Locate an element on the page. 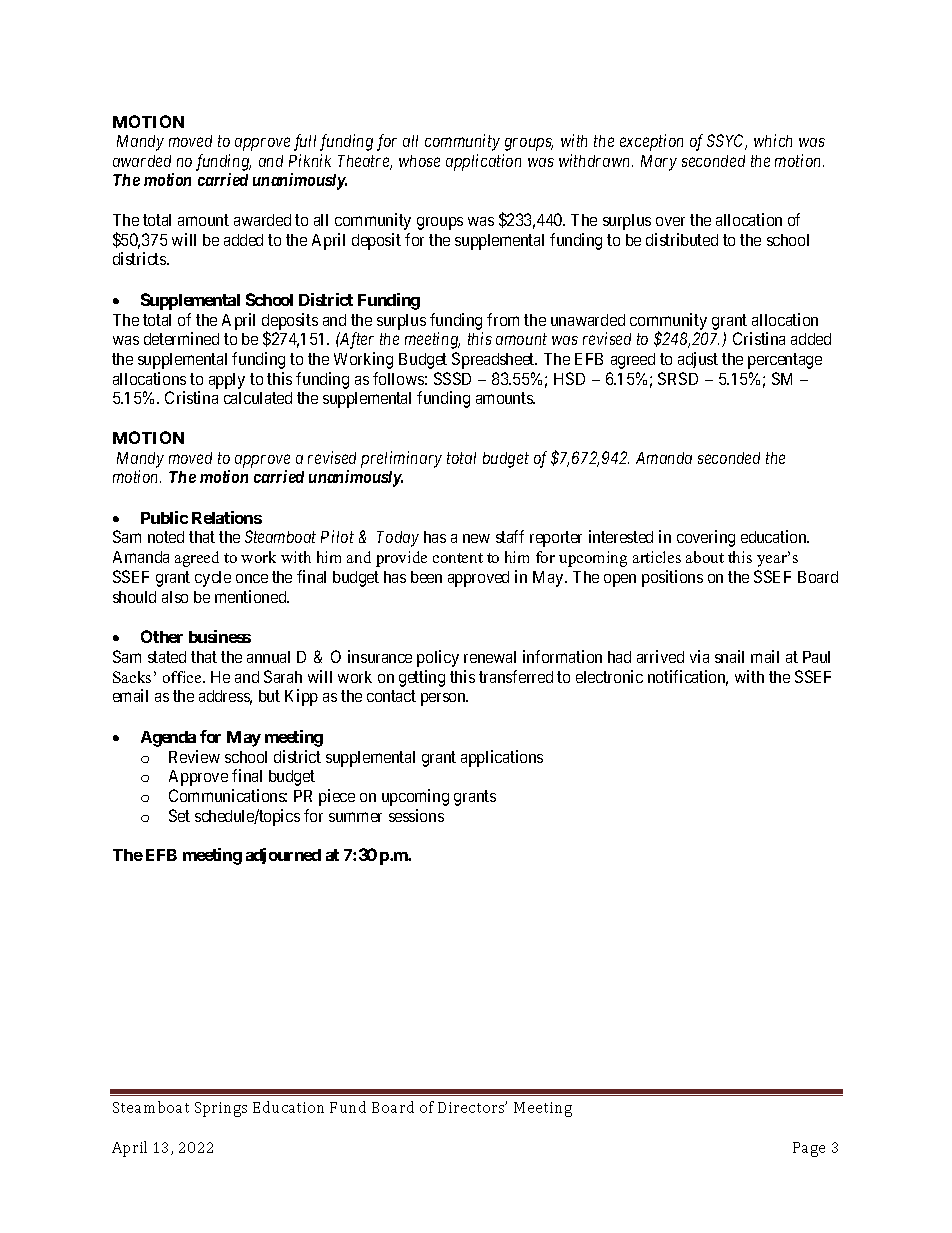 The height and width of the page is (1233, 952). about is located at coordinates (705, 557).
